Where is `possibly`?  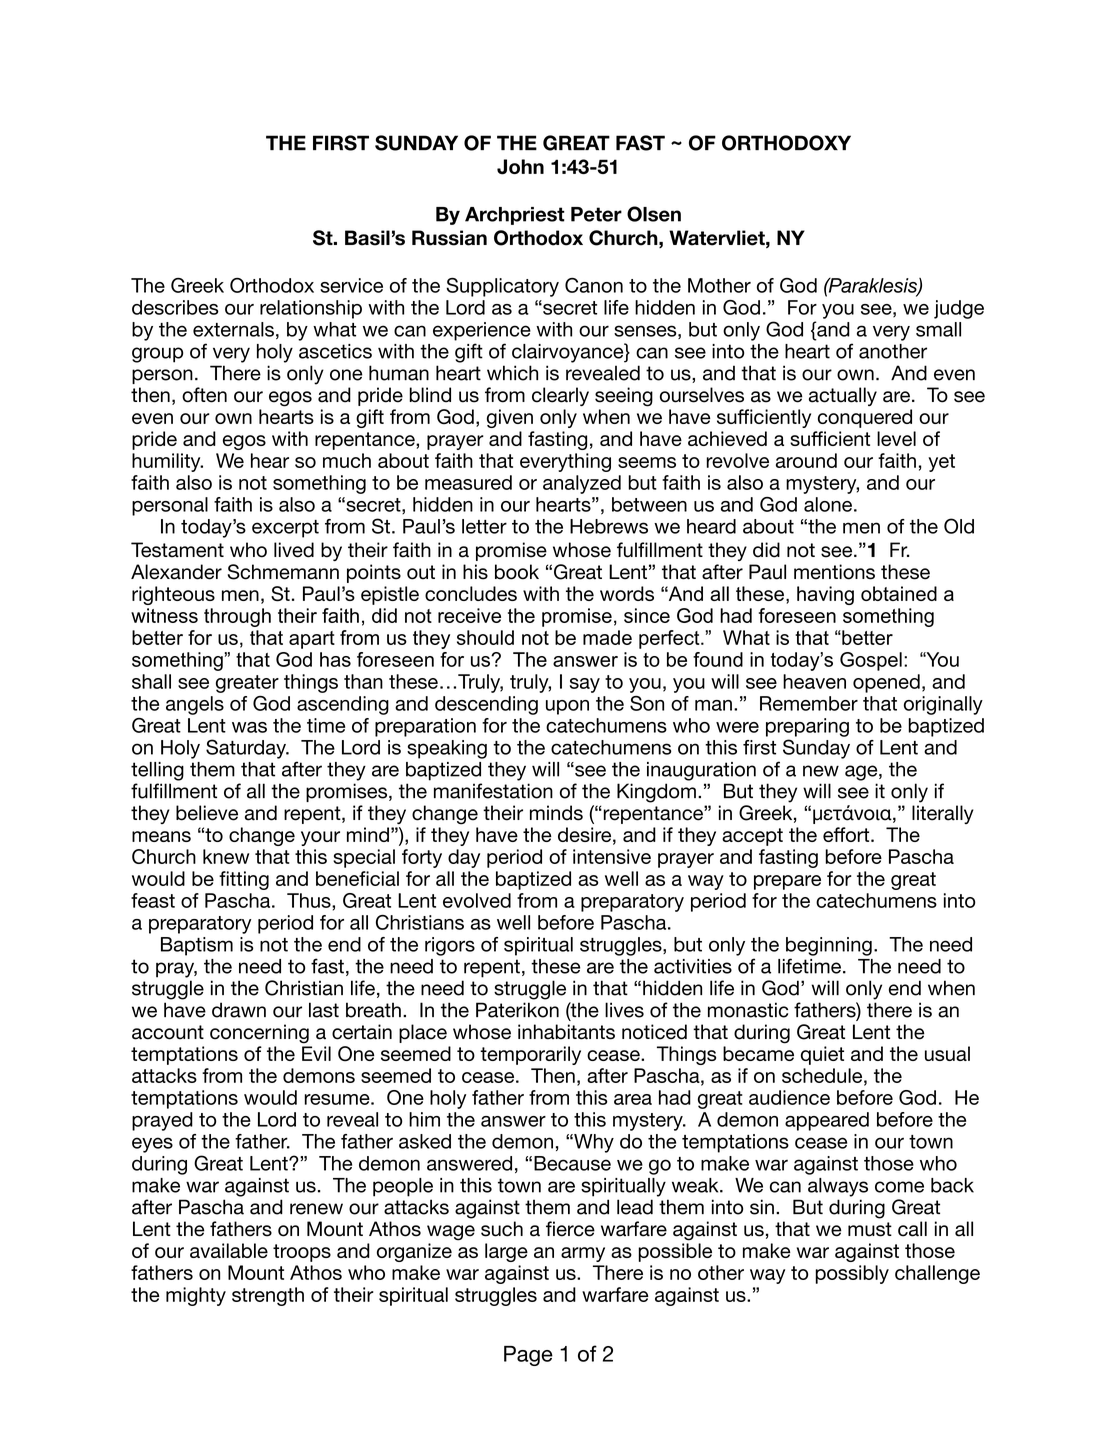
possibly is located at coordinates (852, 1274).
